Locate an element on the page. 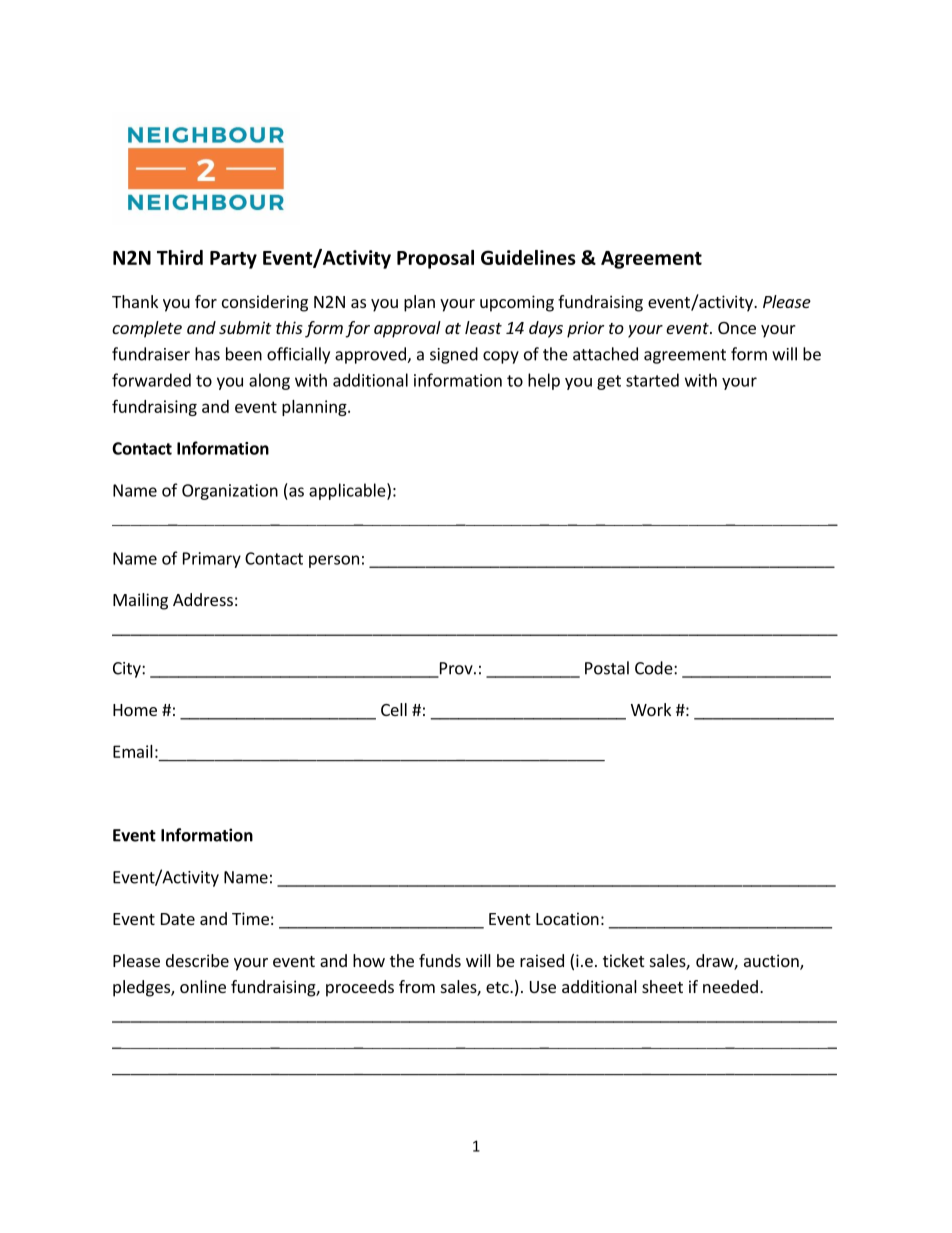 This page has width=952, height=1233. Work is located at coordinates (651, 709).
